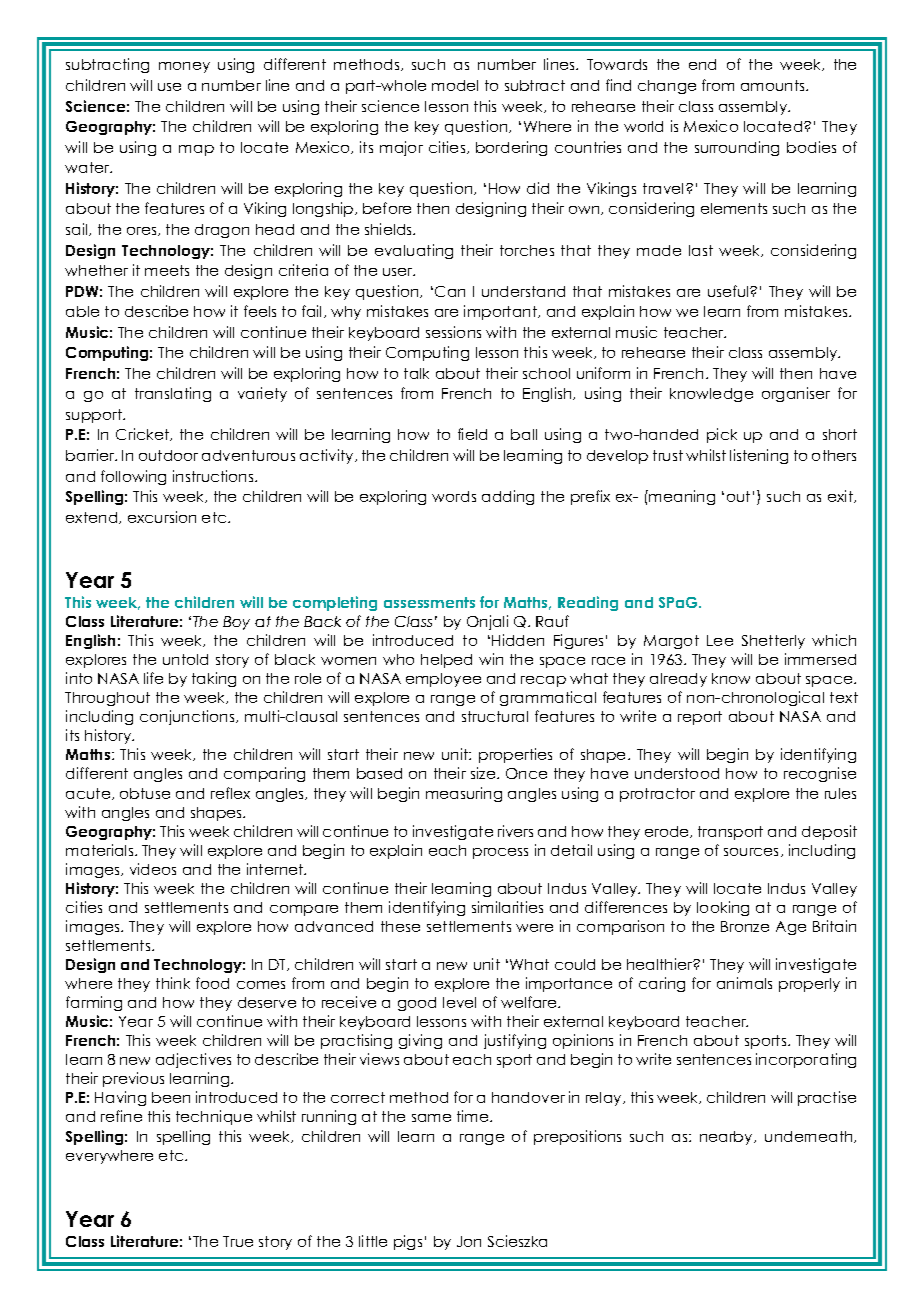 Image resolution: width=924 pixels, height=1308 pixels. Describe the element at coordinates (185, 659) in the screenshot. I see `untold` at that location.
